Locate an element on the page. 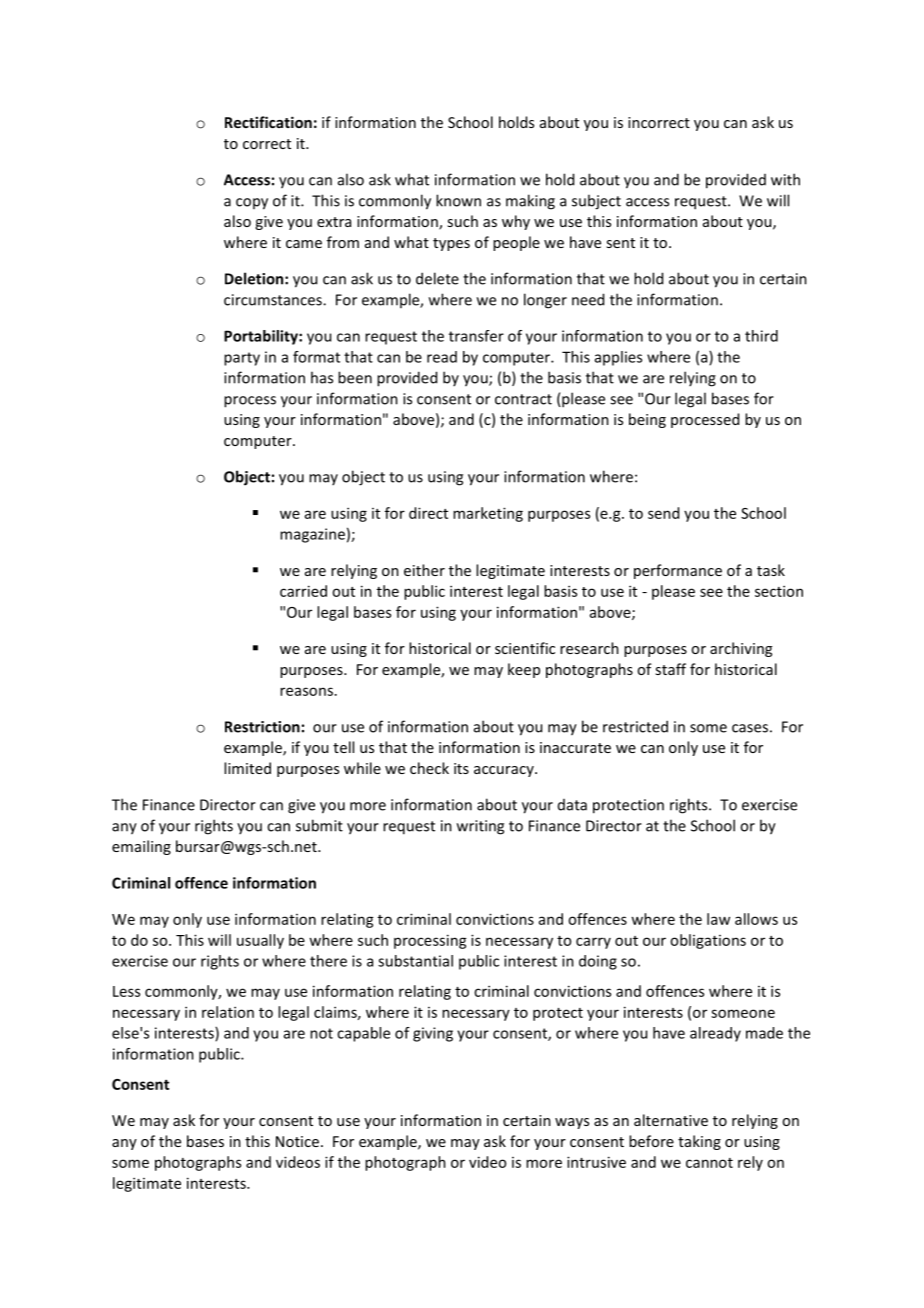 This document has width=924, height=1308. known is located at coordinates (458, 200).
